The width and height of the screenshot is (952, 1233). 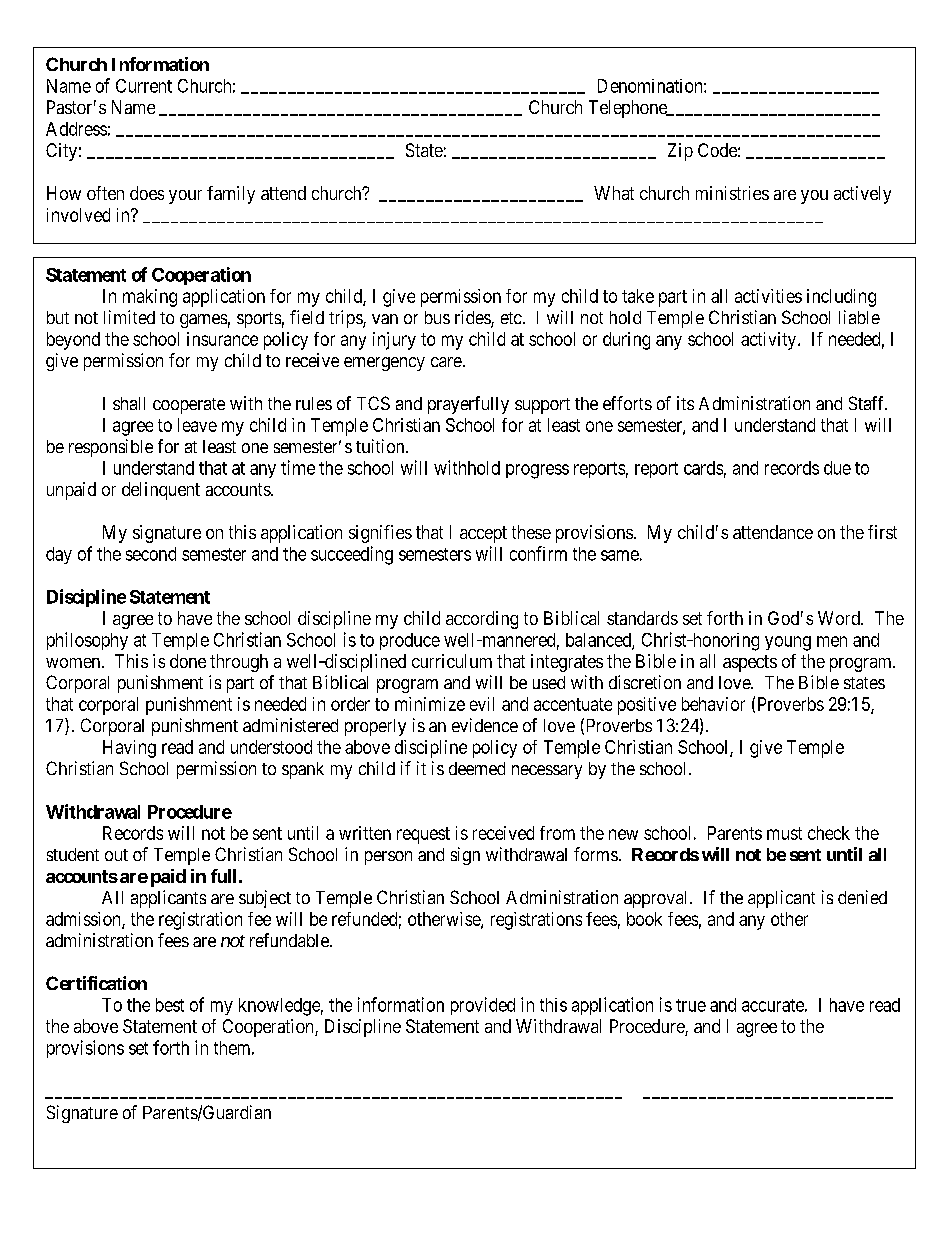 I want to click on Zip, so click(x=680, y=152).
